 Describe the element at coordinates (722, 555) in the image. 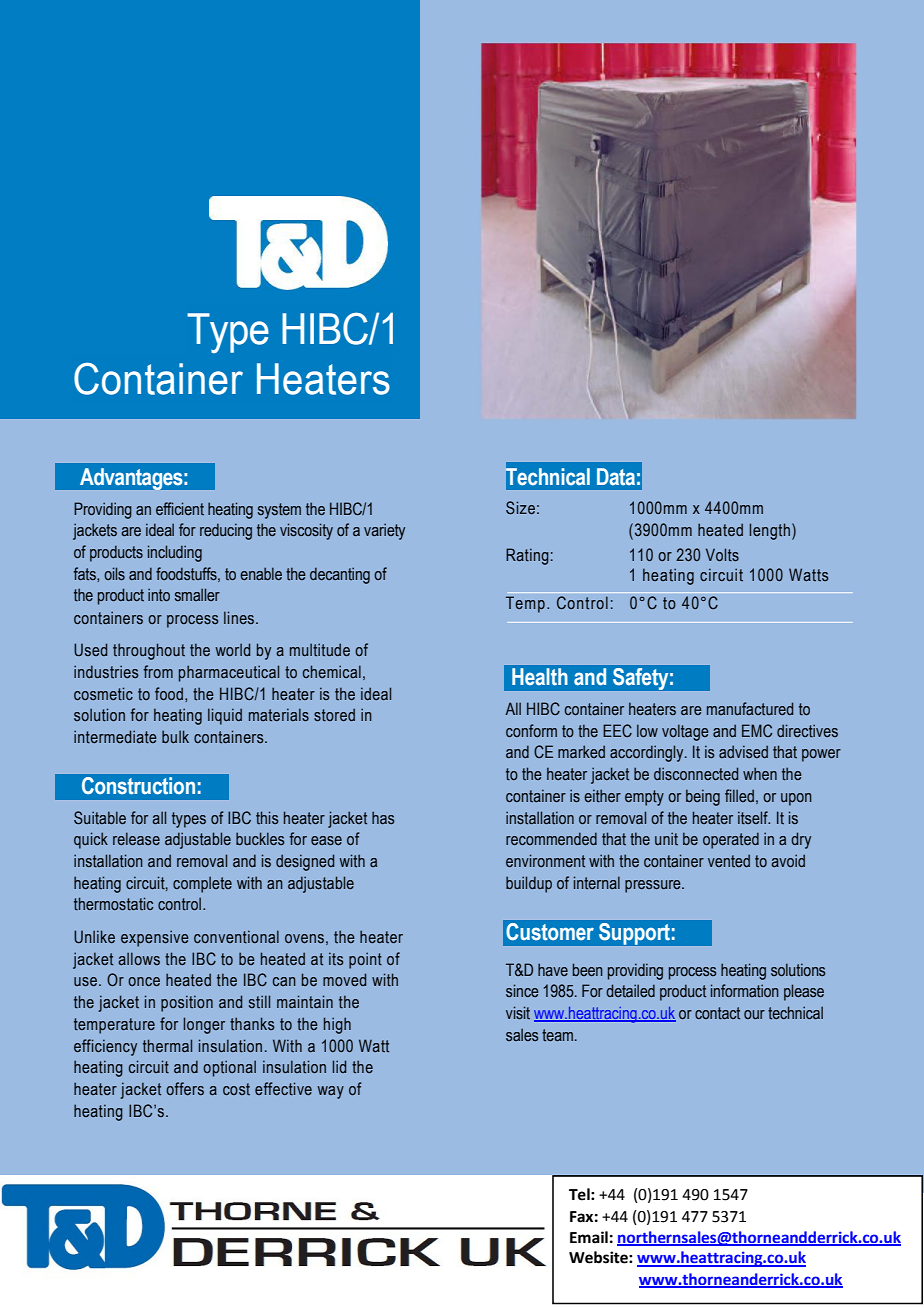

I see `Volts` at that location.
